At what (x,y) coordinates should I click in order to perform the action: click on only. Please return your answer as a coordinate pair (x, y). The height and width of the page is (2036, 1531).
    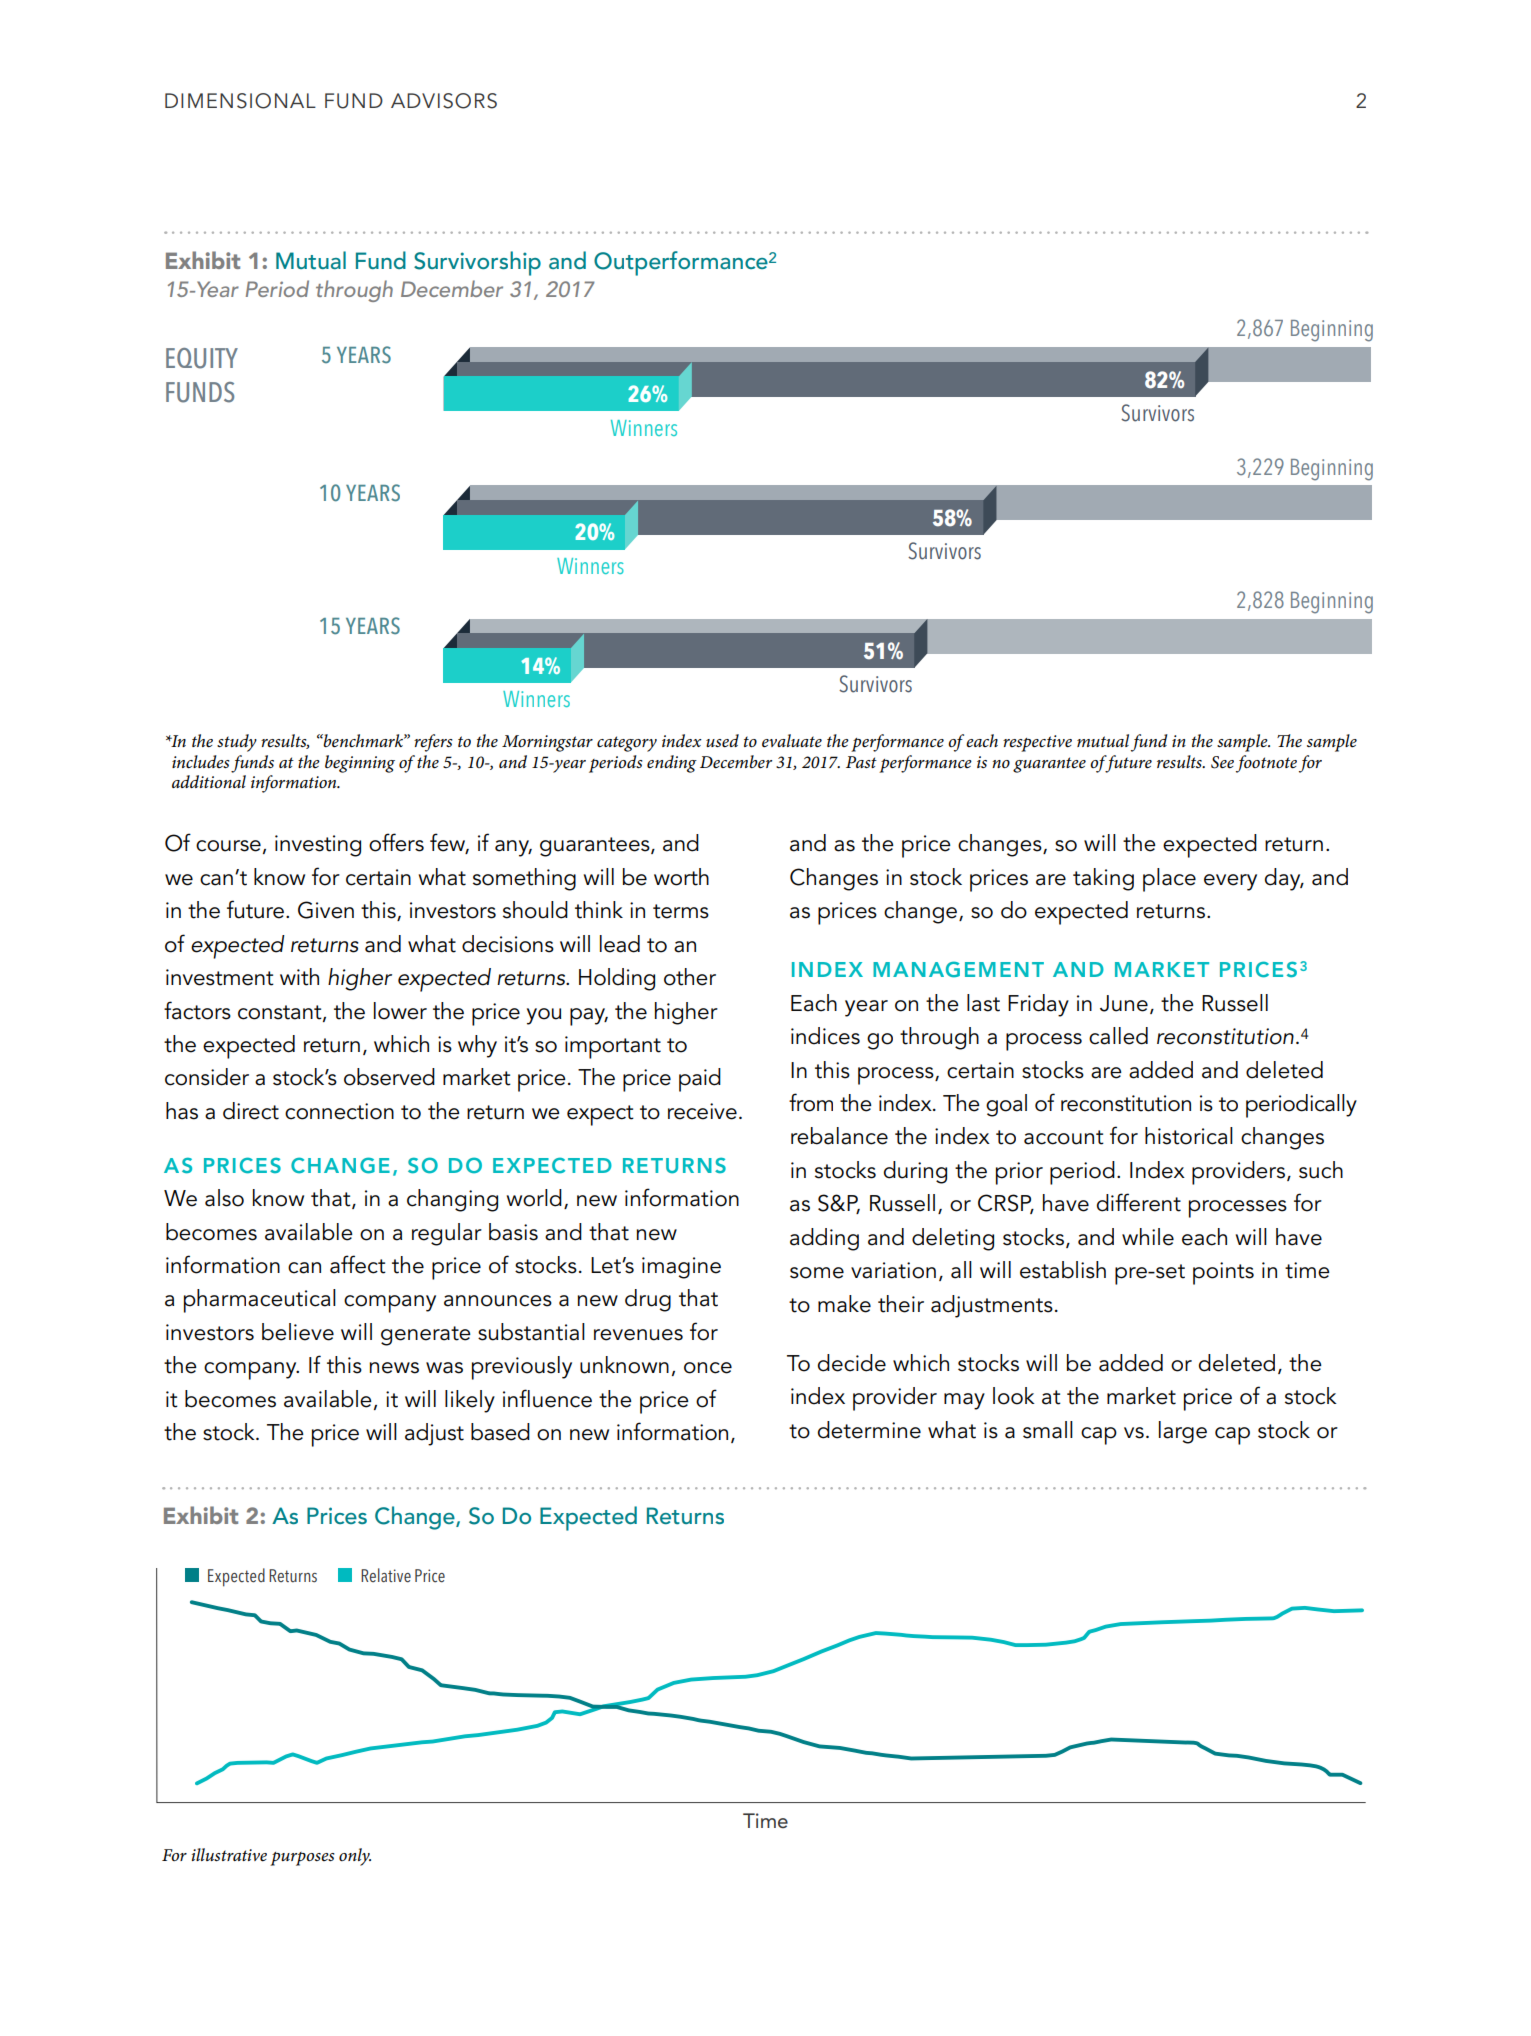
    Looking at the image, I should click on (355, 1857).
